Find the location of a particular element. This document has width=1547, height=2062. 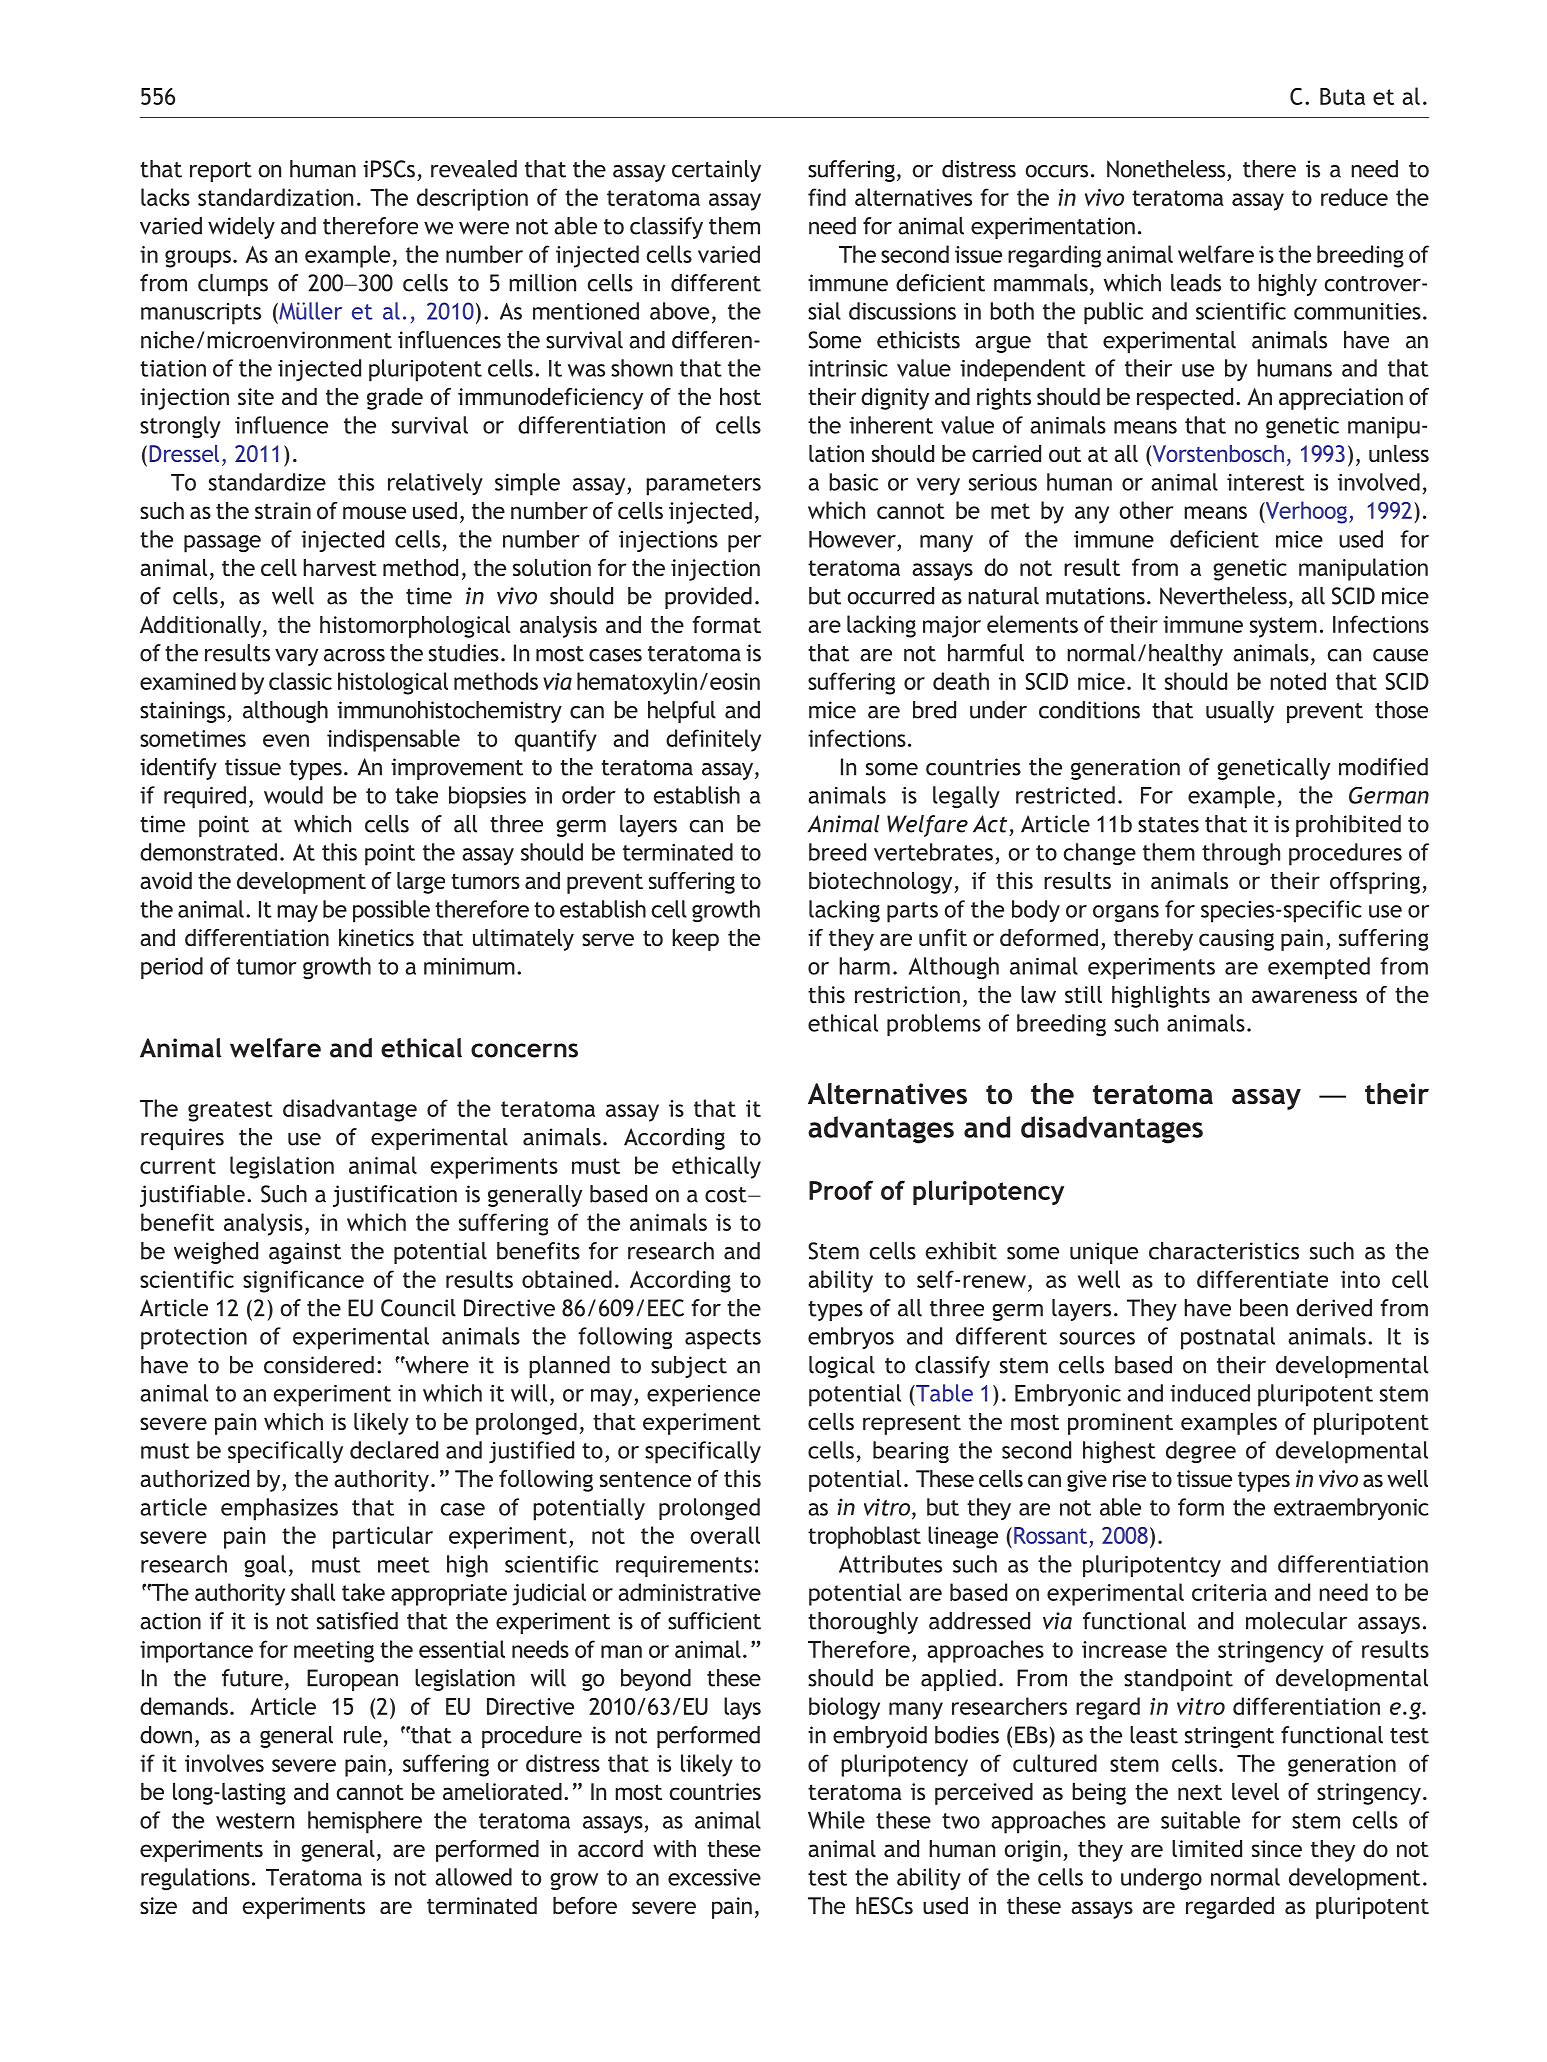

keep is located at coordinates (695, 940).
